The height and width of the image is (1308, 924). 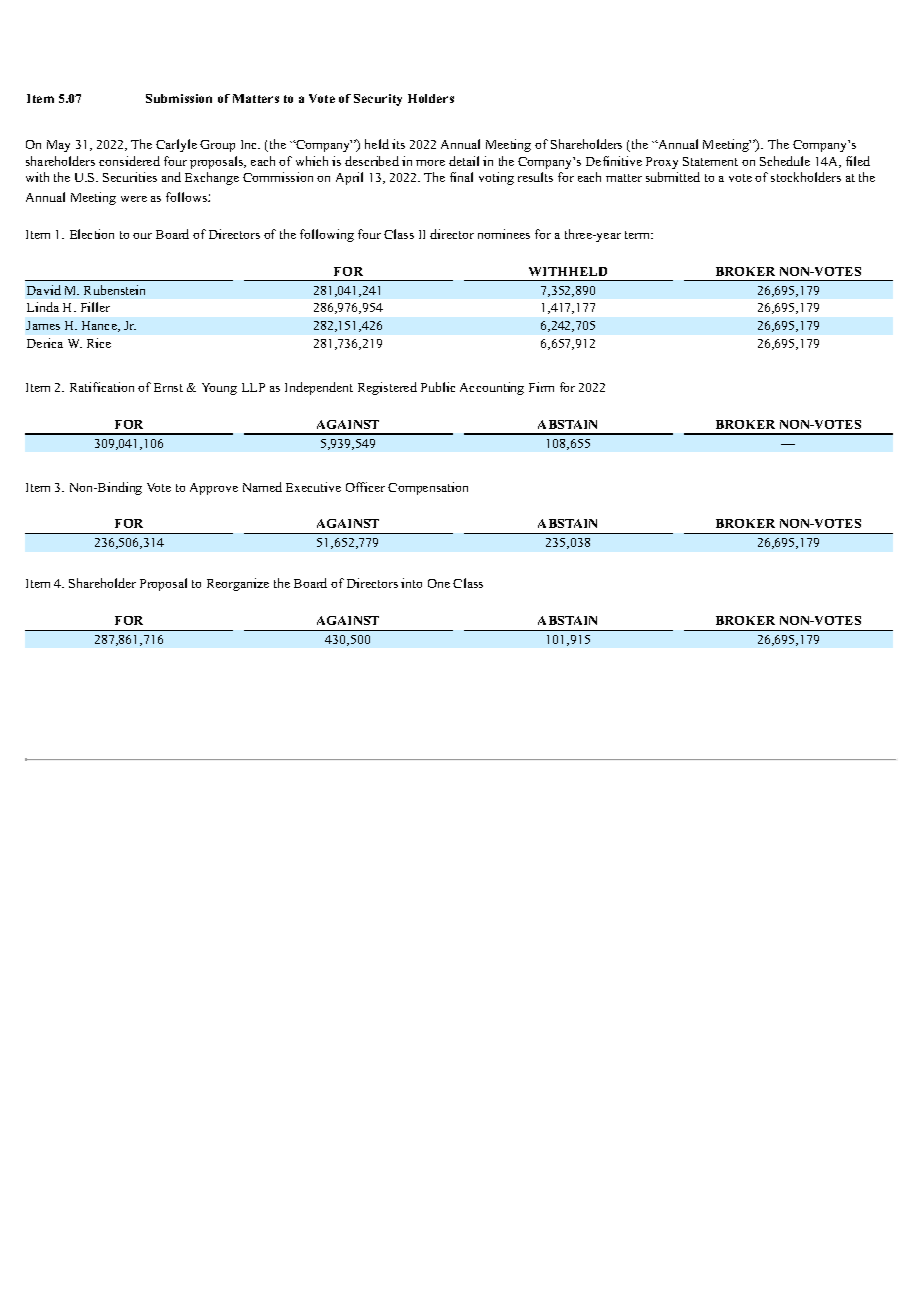 What do you see at coordinates (541, 387) in the image?
I see `Firm` at bounding box center [541, 387].
